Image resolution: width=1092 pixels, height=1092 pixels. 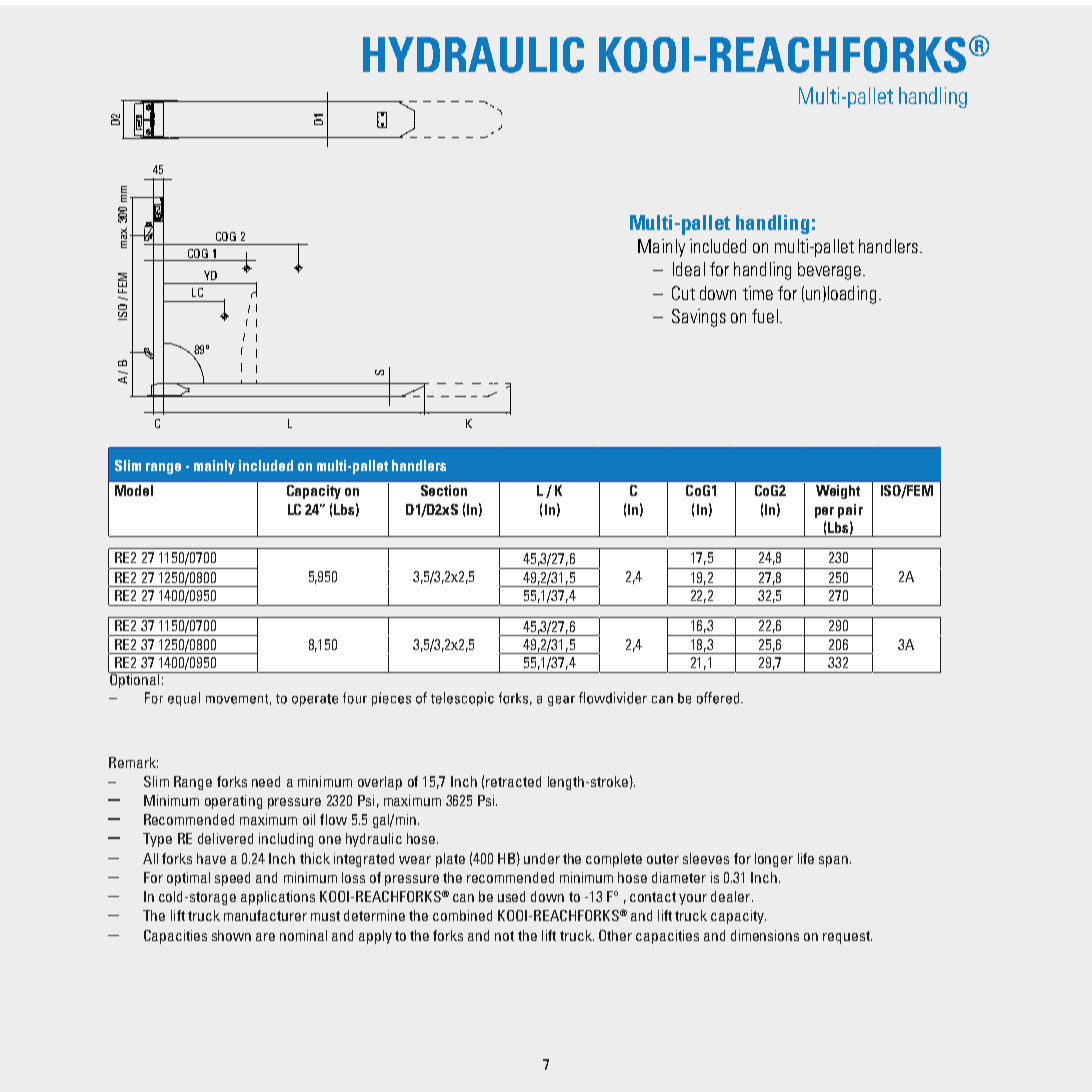 What do you see at coordinates (231, 935) in the page?
I see `shown` at bounding box center [231, 935].
